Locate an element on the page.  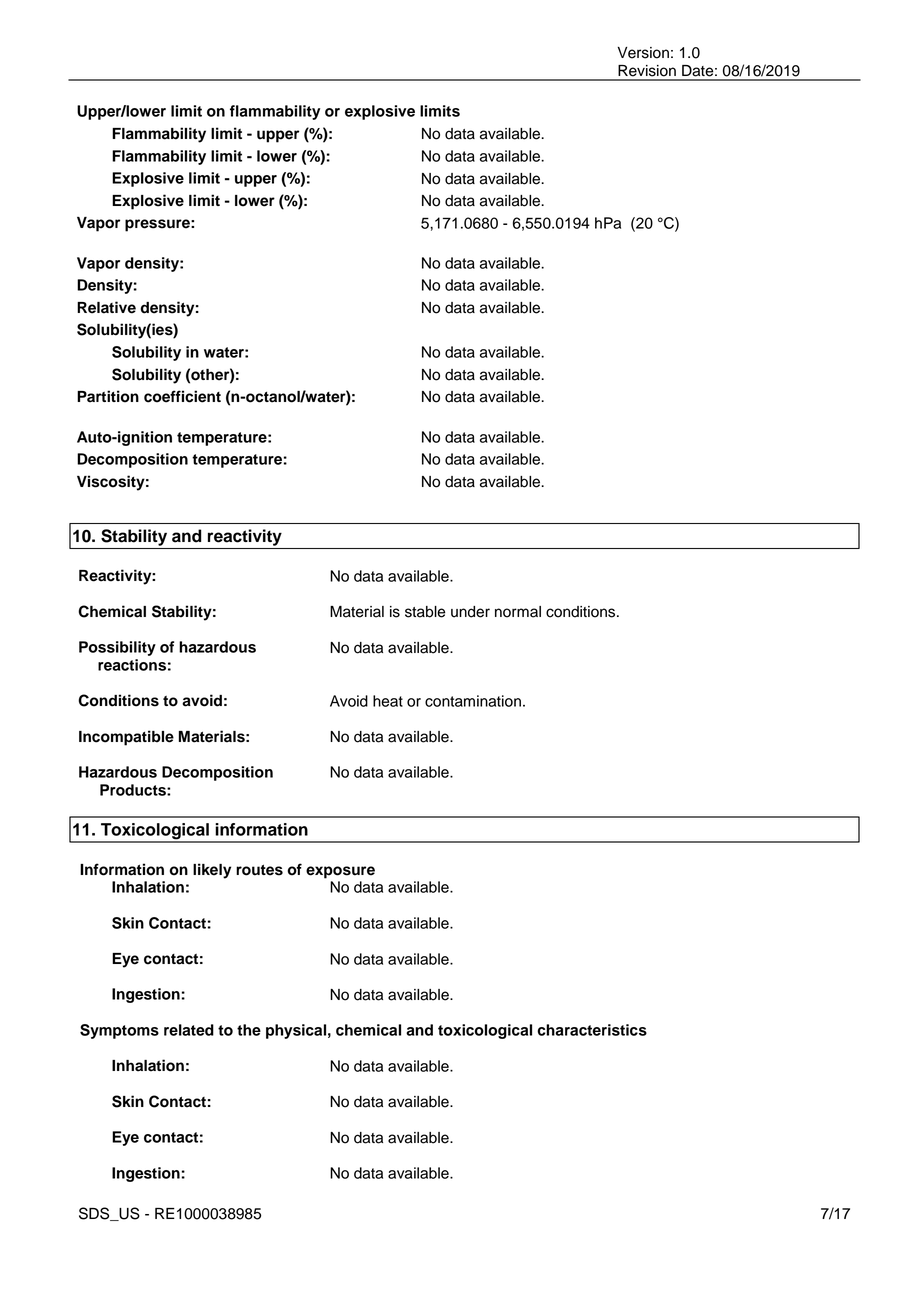
Relative is located at coordinates (106, 307).
